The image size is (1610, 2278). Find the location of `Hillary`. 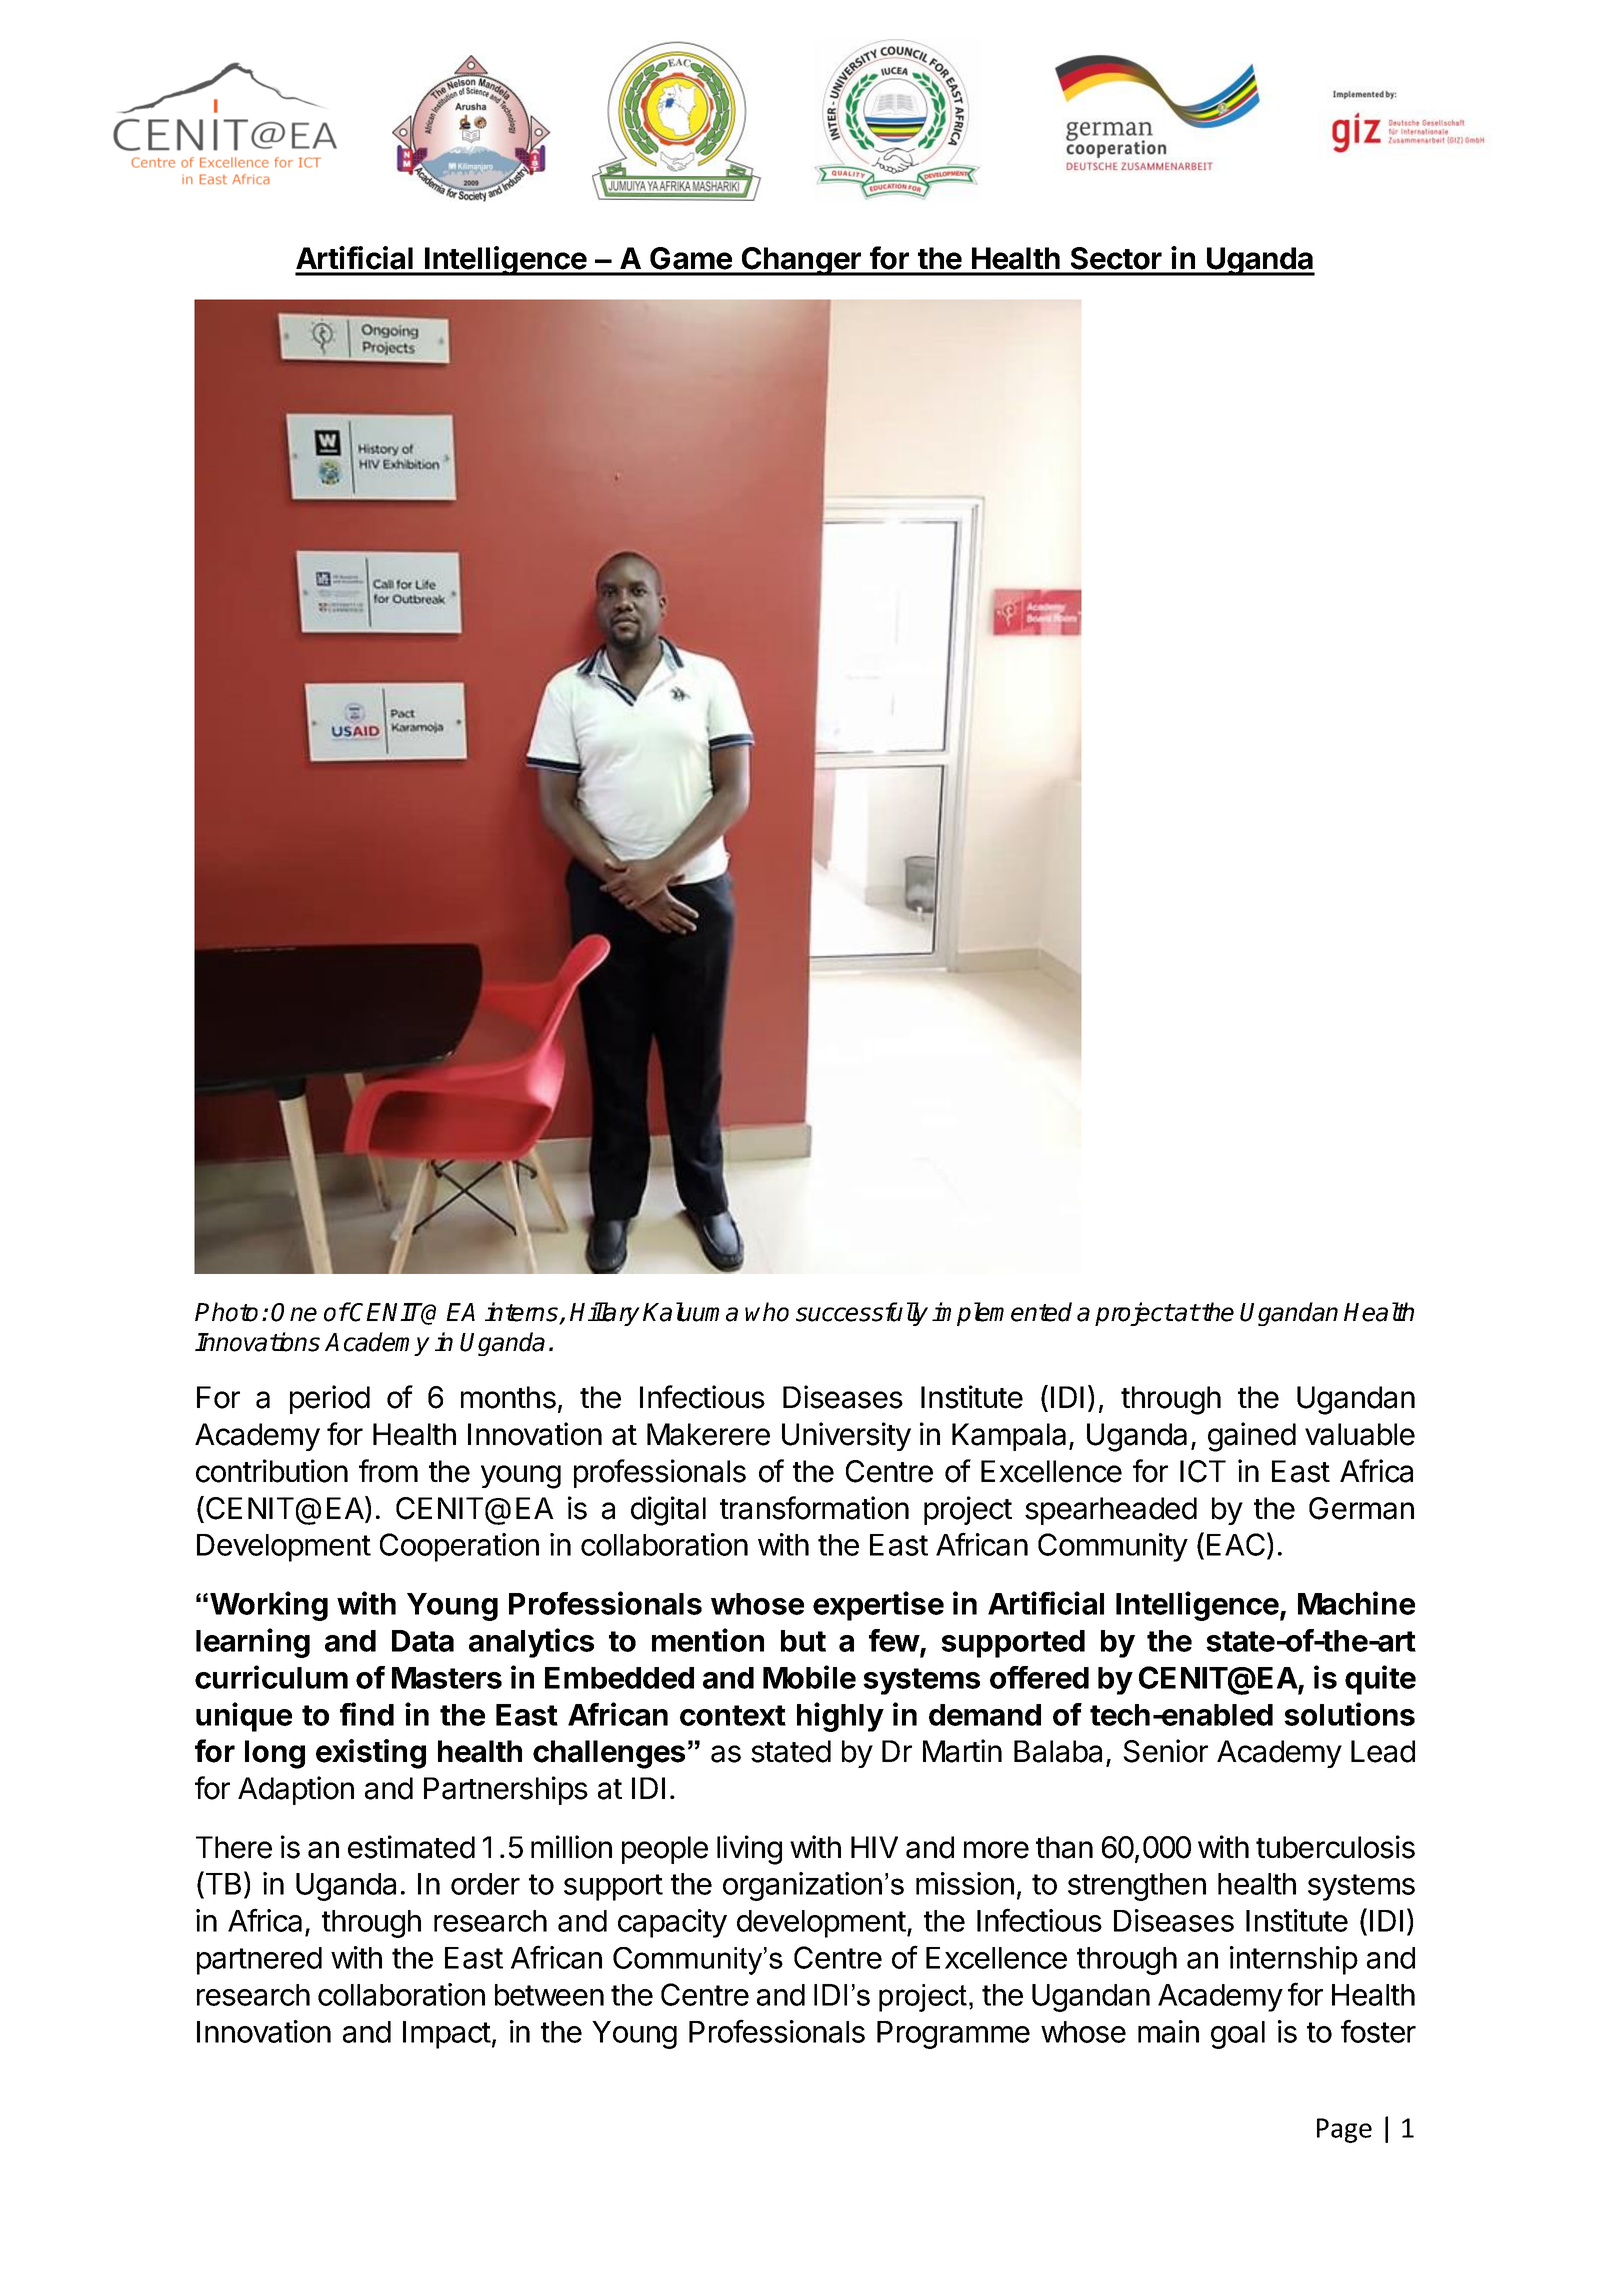

Hillary is located at coordinates (605, 1314).
